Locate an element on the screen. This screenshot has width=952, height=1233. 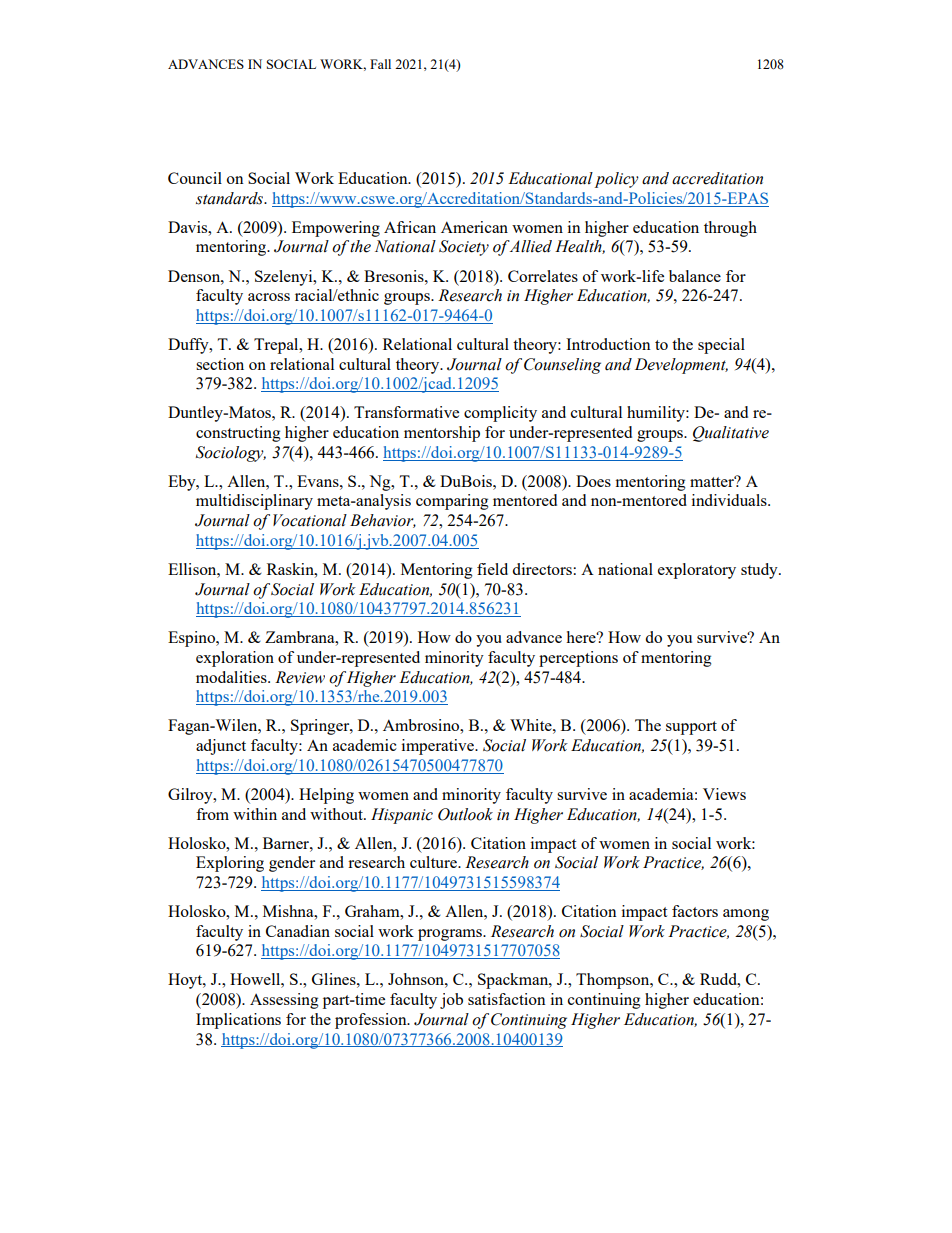
field is located at coordinates (492, 569).
